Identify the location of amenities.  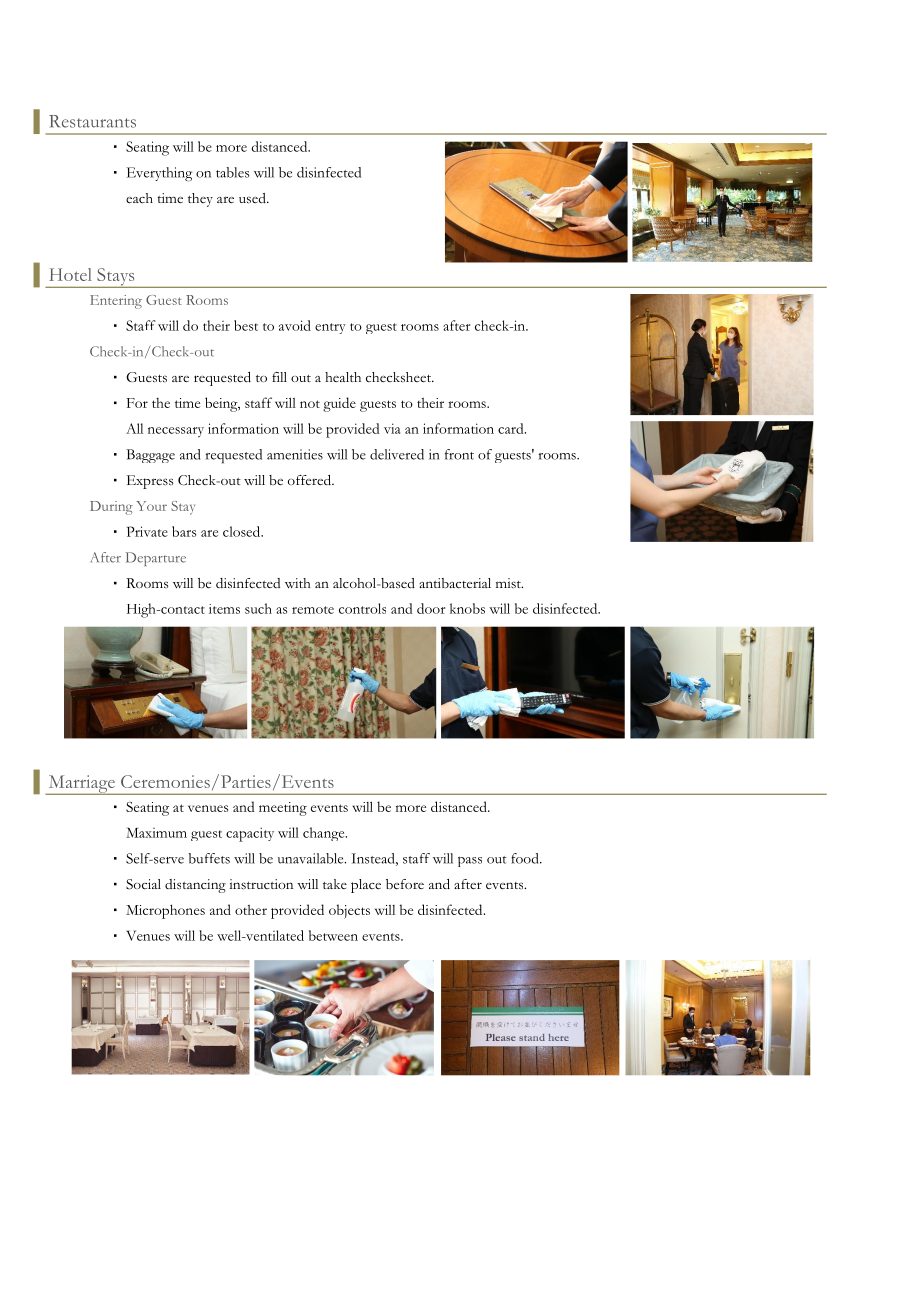
(295, 454).
